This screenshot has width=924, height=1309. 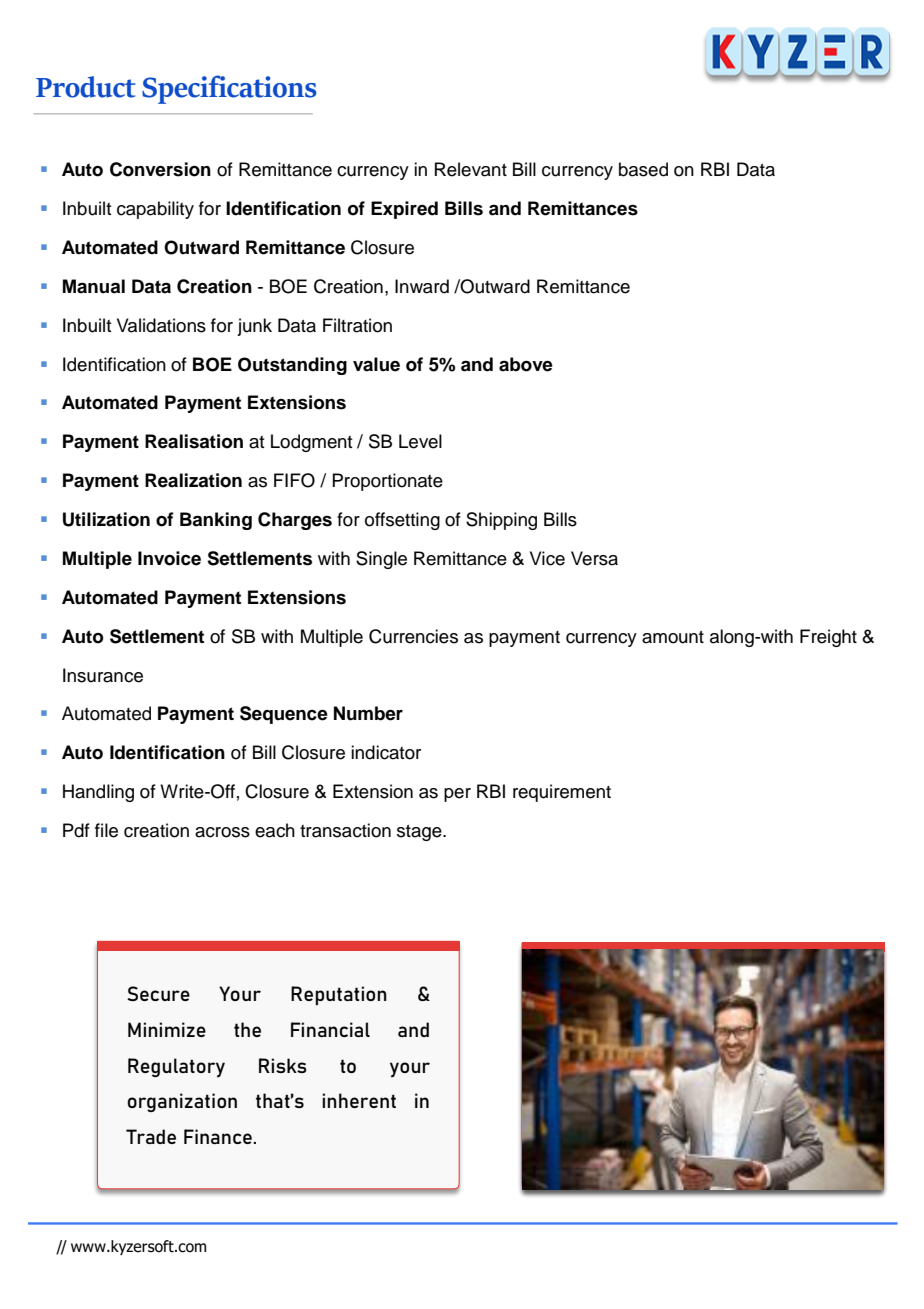 What do you see at coordinates (368, 713) in the screenshot?
I see `Number` at bounding box center [368, 713].
